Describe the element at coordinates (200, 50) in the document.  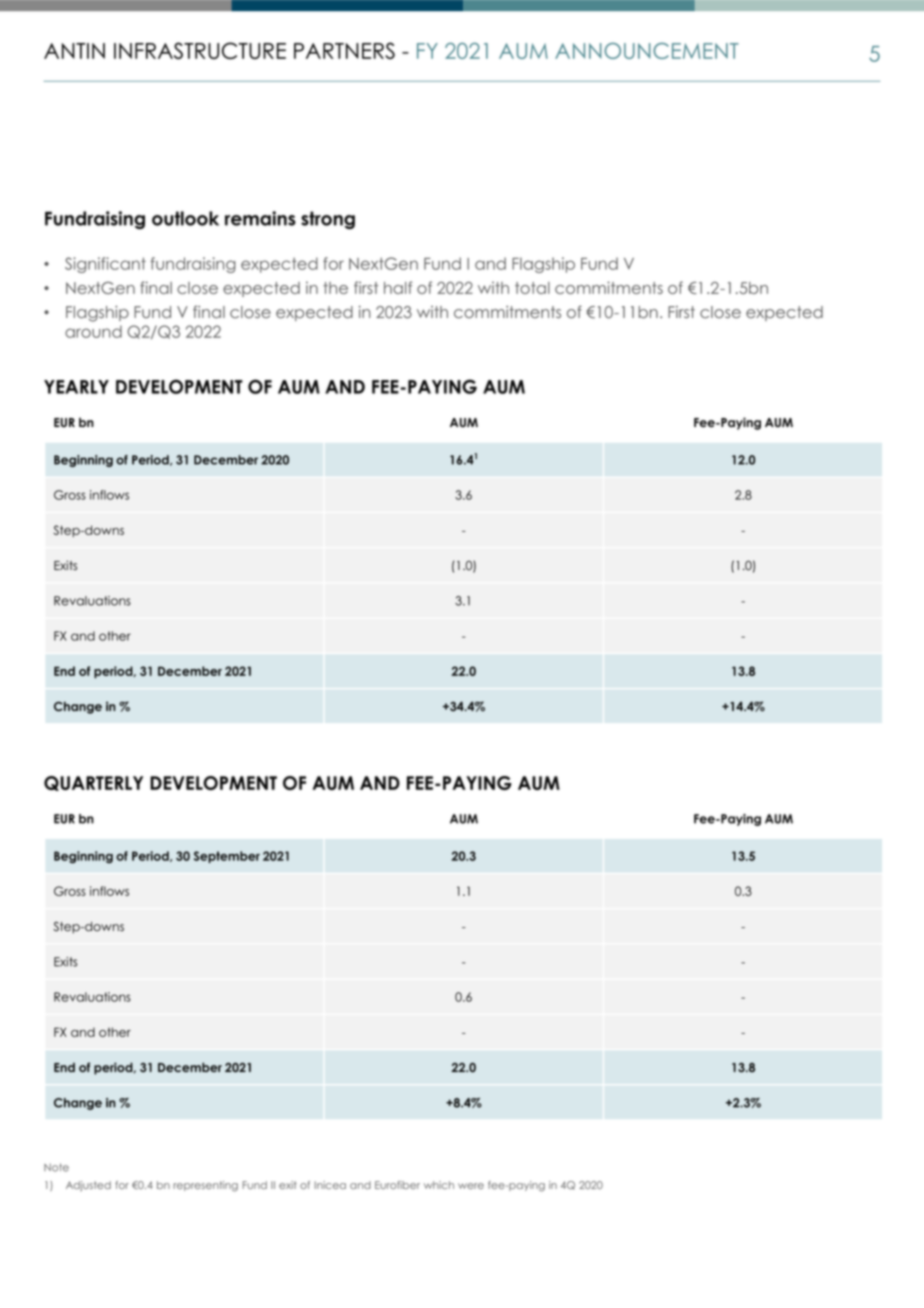
I see `INFRASTRUCTURE` at that location.
